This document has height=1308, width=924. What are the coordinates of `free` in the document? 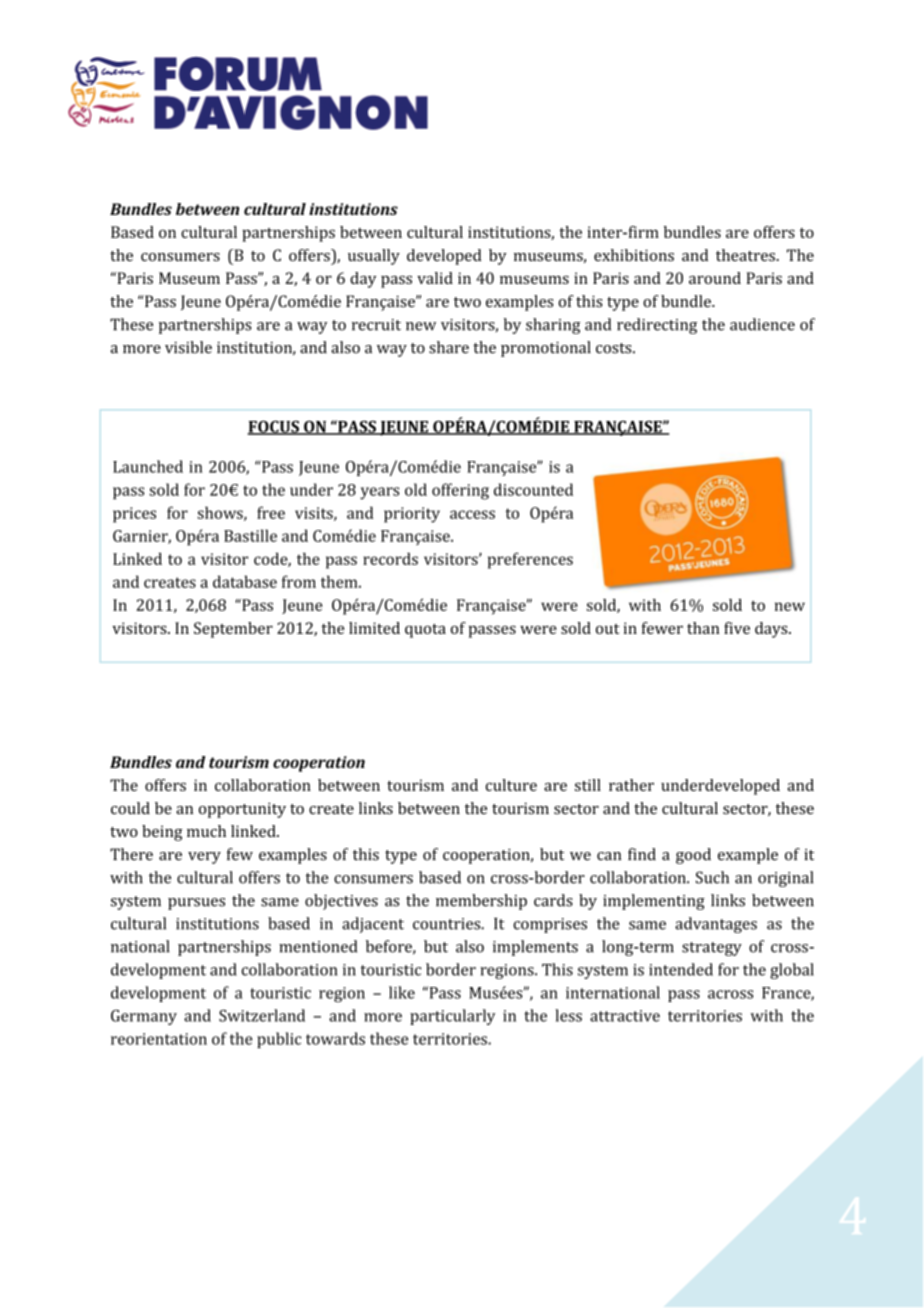 It's located at (271, 512).
